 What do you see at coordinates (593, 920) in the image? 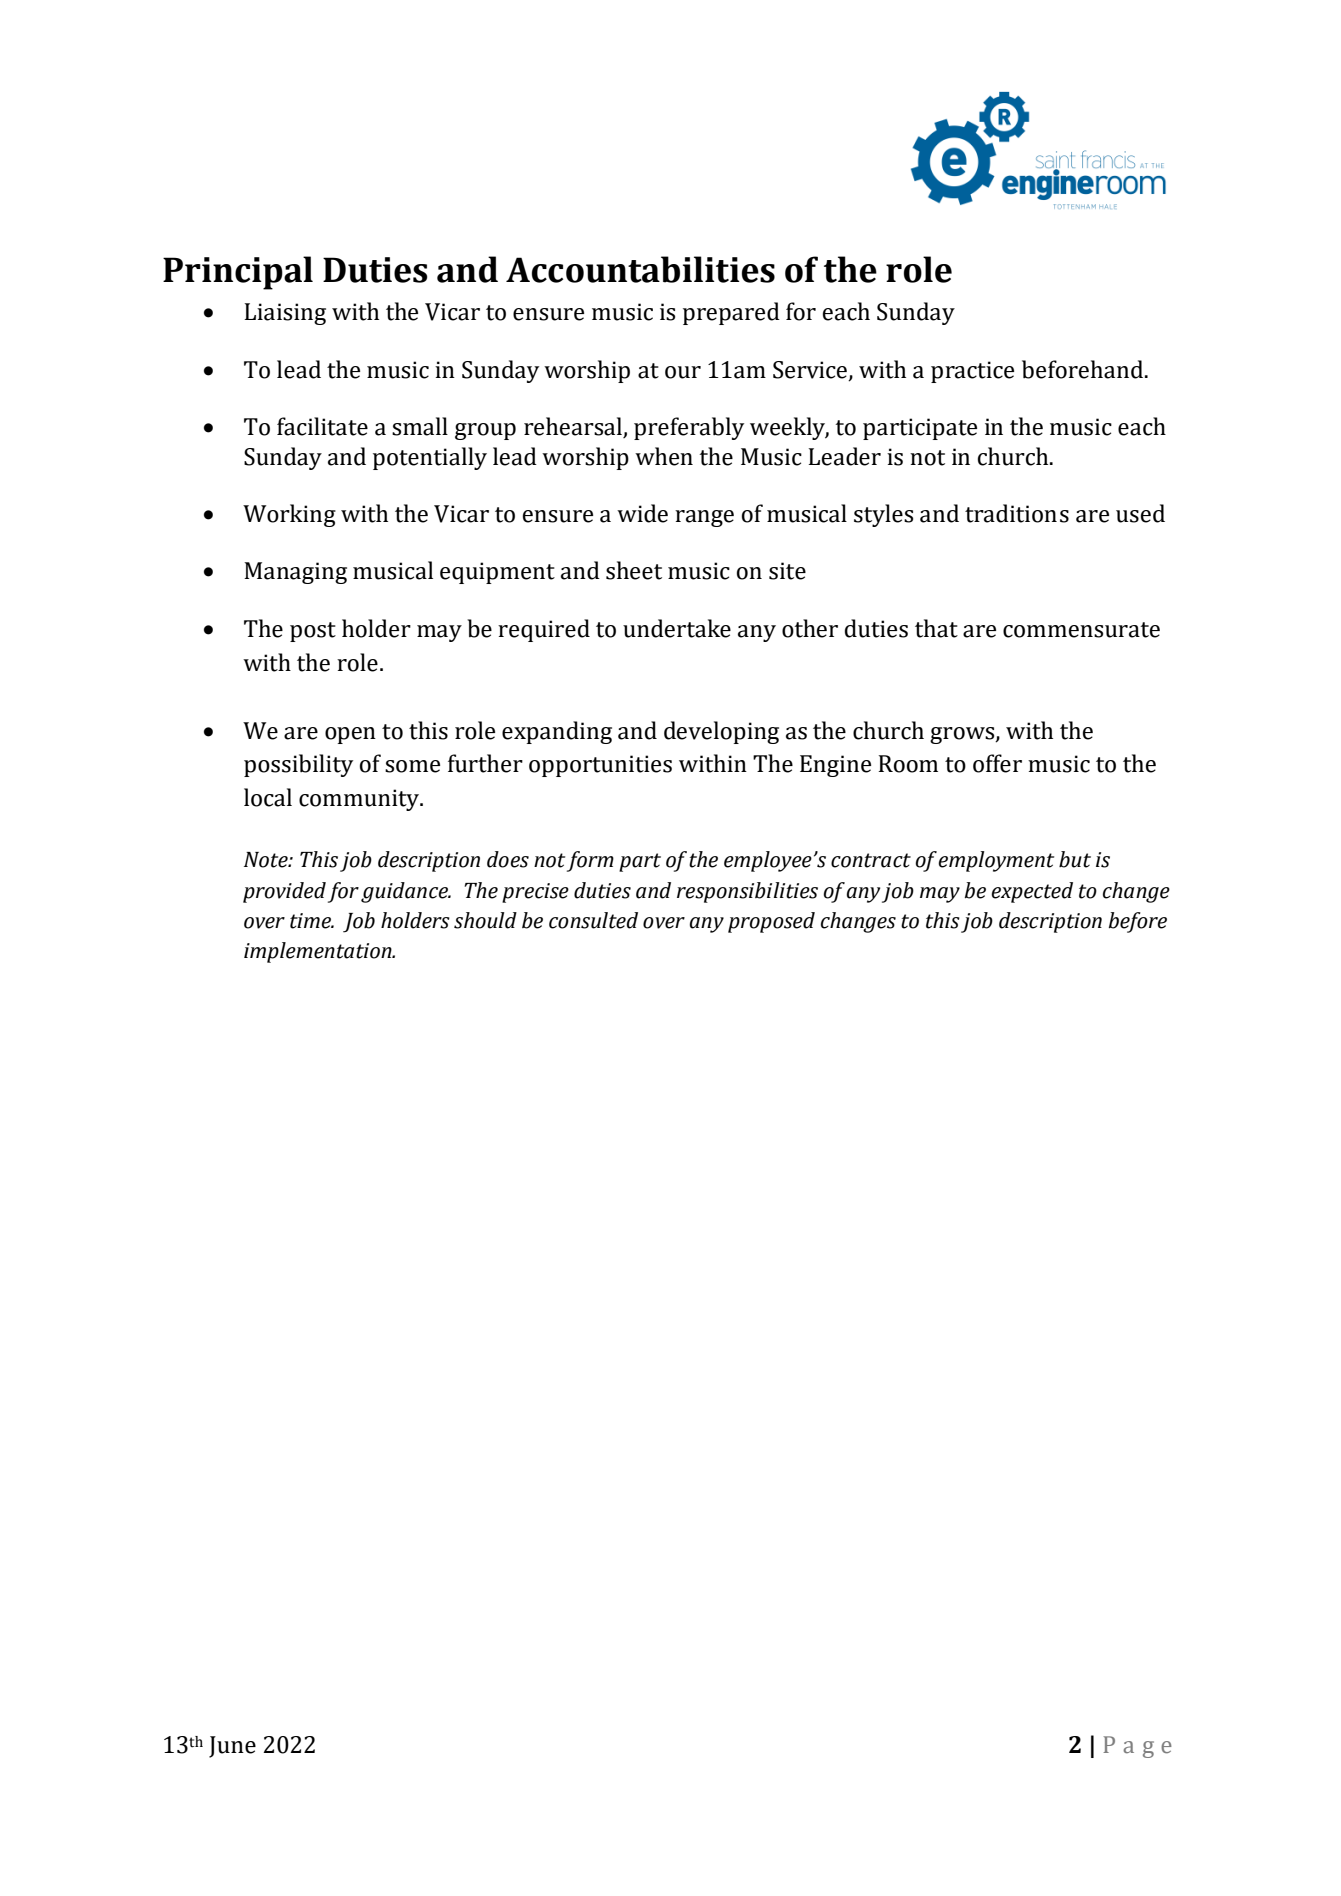
I see `consulted` at bounding box center [593, 920].
